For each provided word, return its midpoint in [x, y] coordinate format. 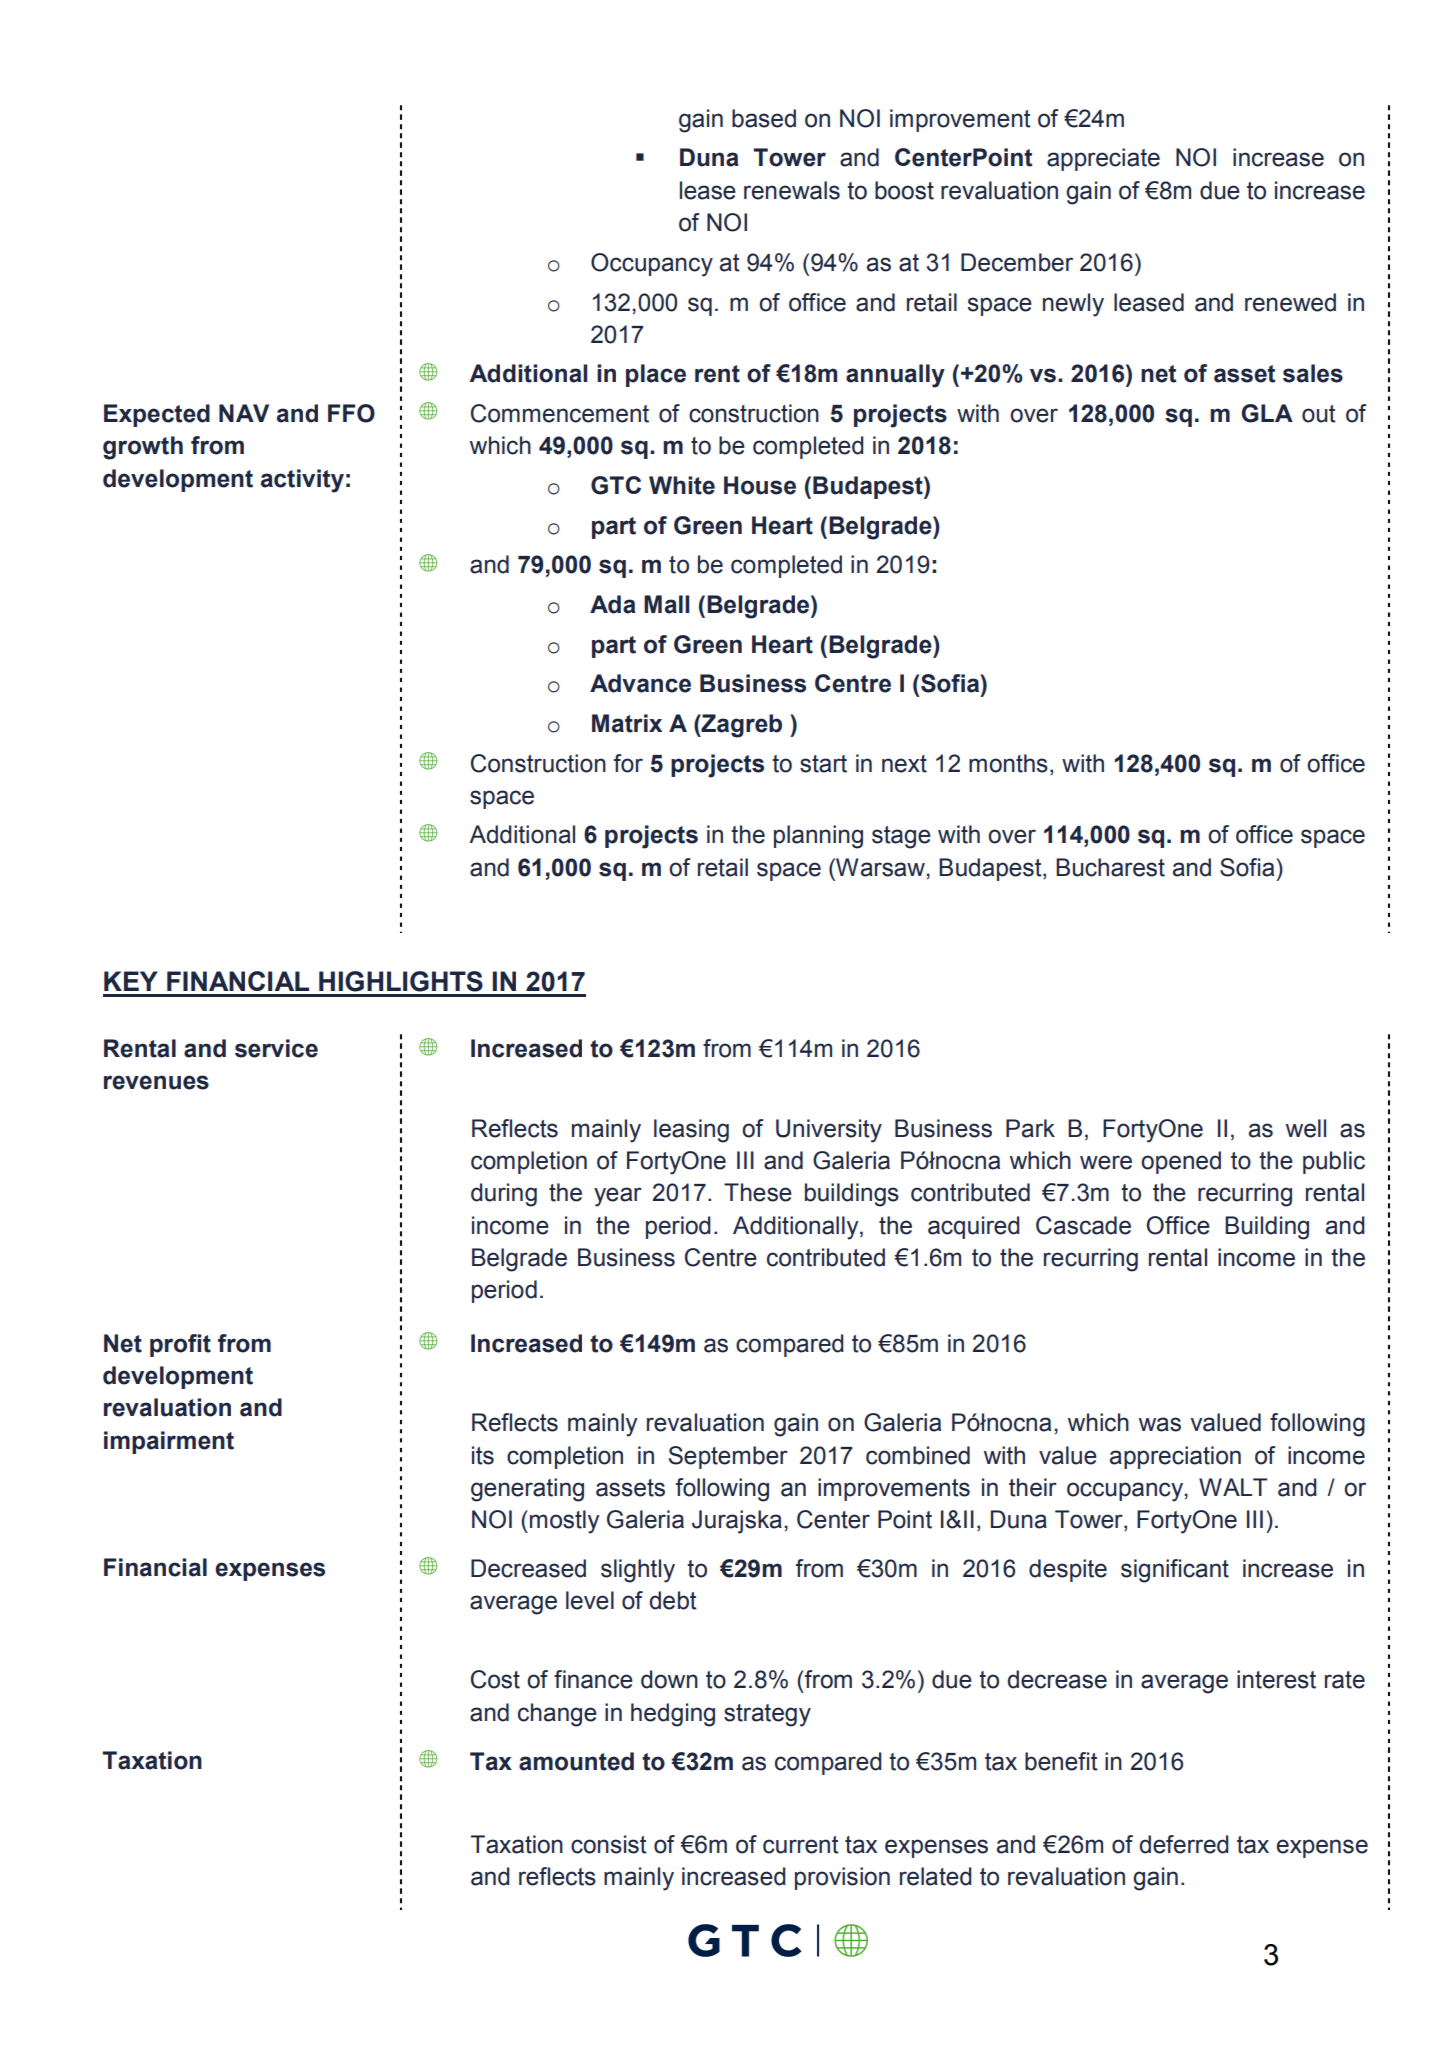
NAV [244, 413]
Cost [495, 1679]
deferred [1184, 1844]
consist [609, 1844]
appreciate [1103, 159]
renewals [792, 190]
